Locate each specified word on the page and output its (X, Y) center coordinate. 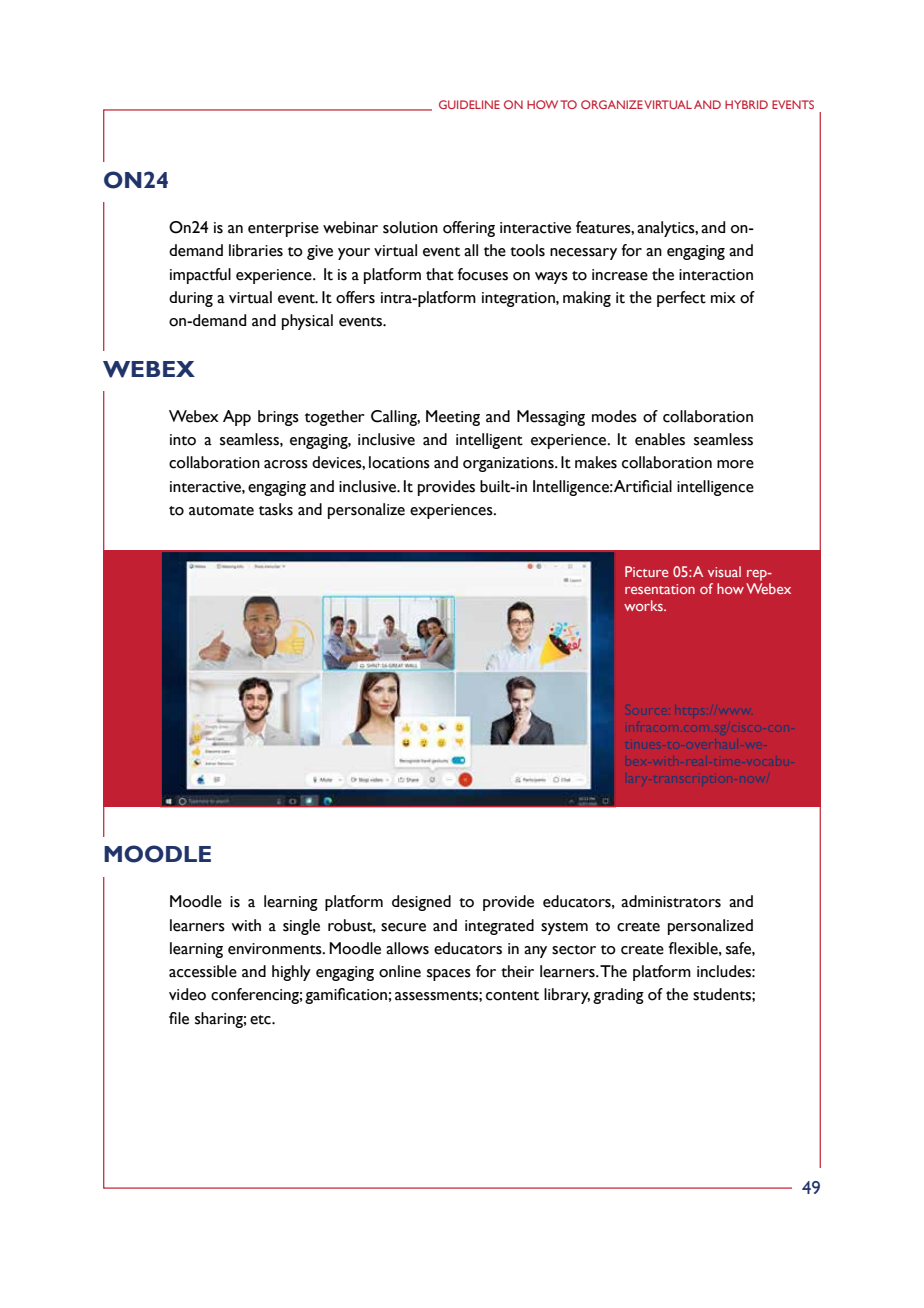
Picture (646, 571)
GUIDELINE (469, 104)
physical (307, 322)
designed (421, 903)
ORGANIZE (612, 104)
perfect (681, 299)
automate (221, 511)
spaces (449, 975)
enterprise (283, 229)
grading (618, 996)
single (301, 927)
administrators (671, 901)
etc (261, 1020)
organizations (509, 464)
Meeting (453, 418)
